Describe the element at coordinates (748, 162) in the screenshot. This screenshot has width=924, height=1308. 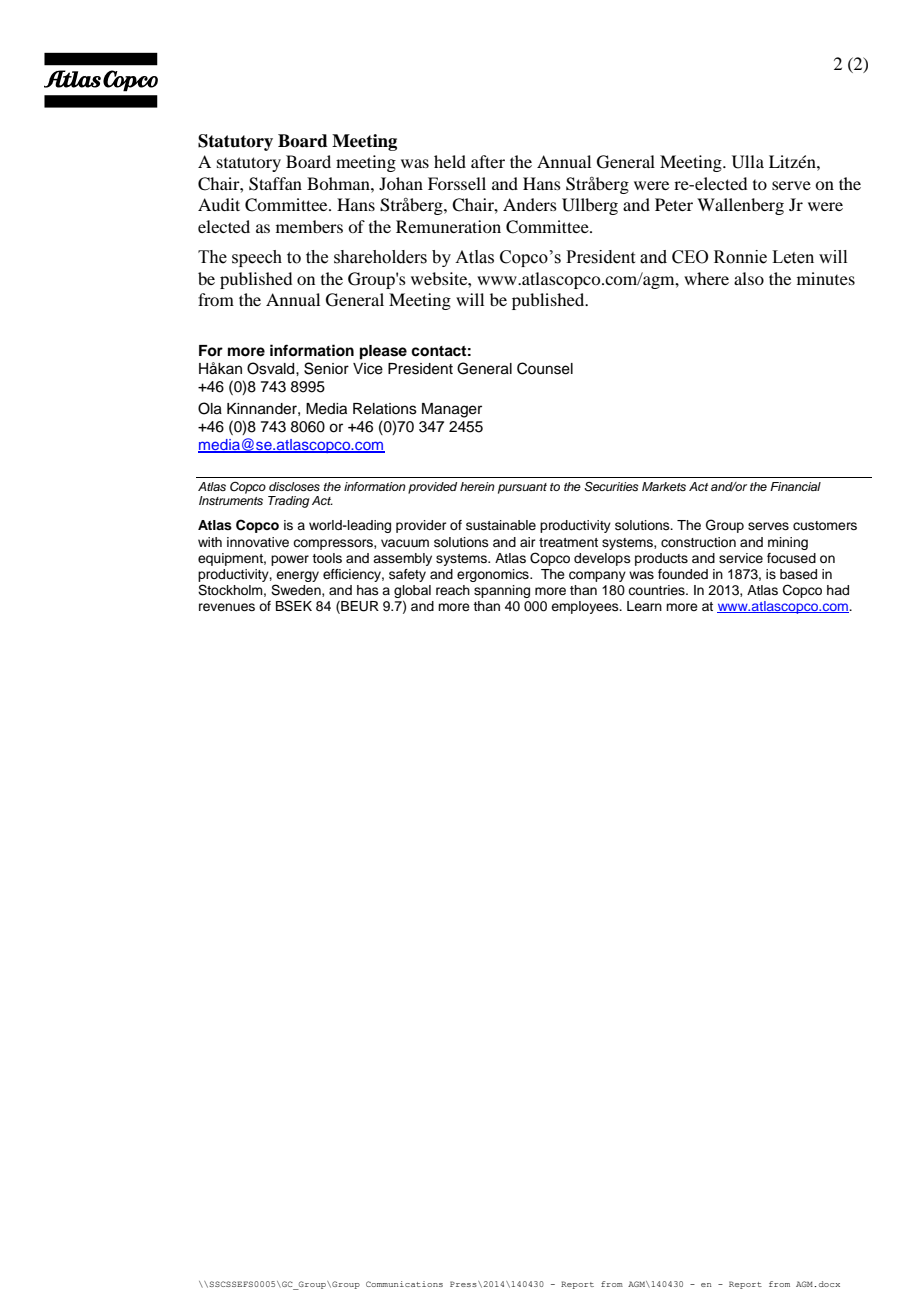
I see `Ulla` at that location.
